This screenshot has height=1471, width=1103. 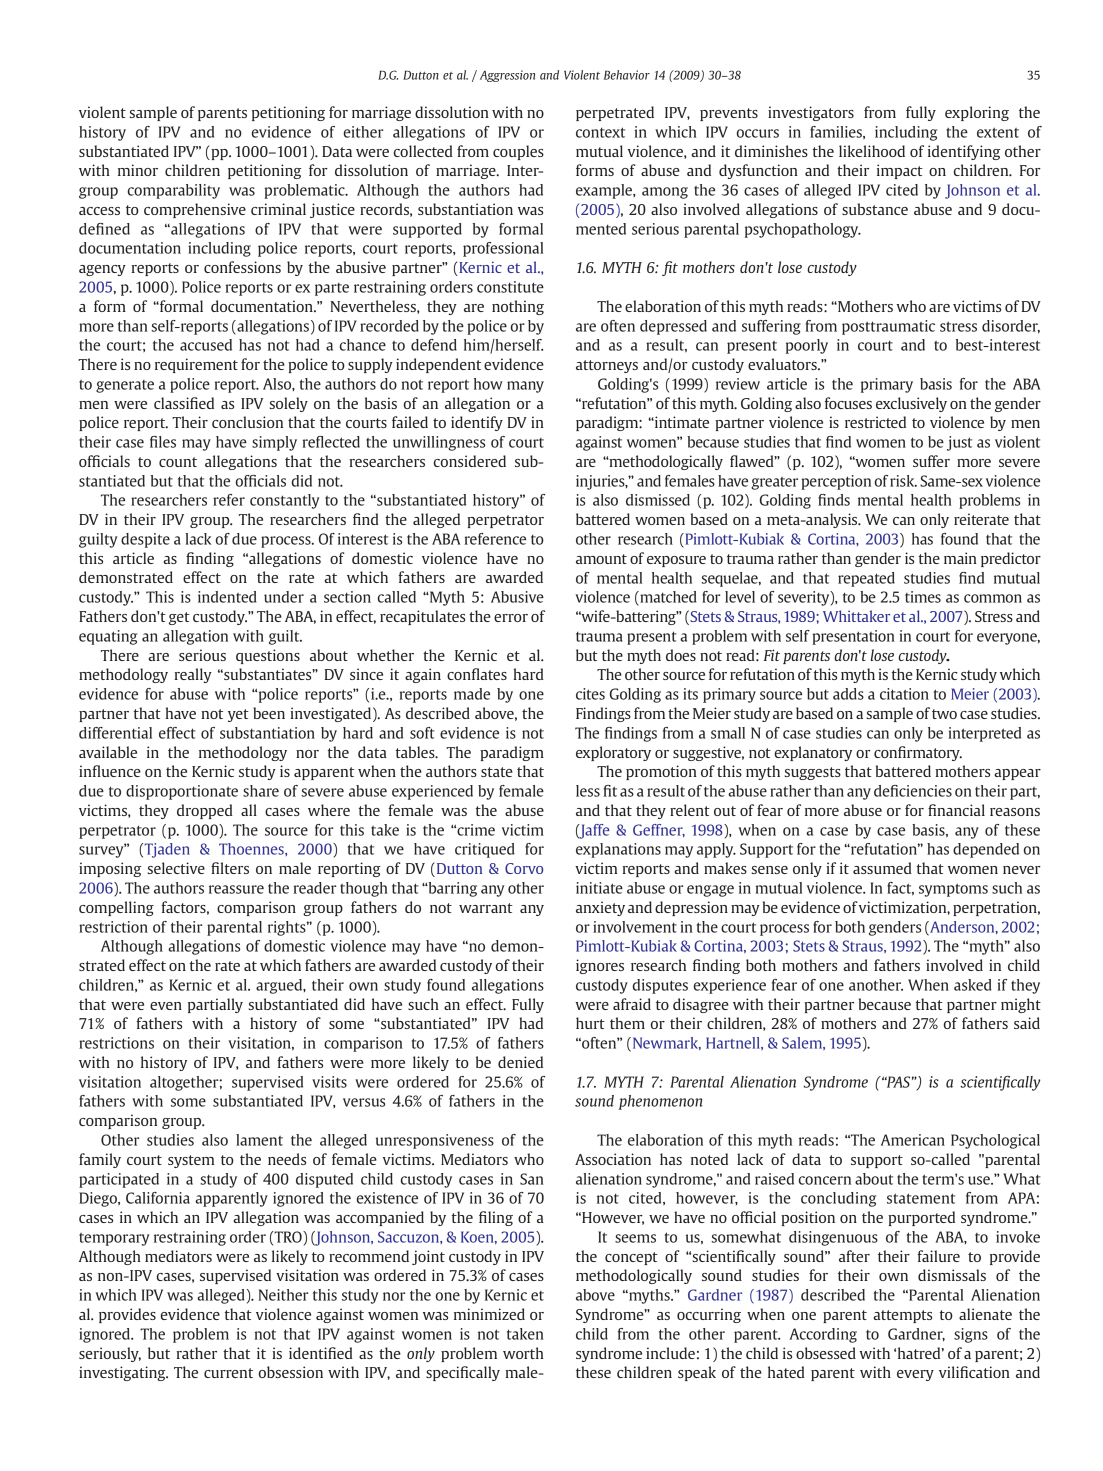 I want to click on minor, so click(x=138, y=170).
